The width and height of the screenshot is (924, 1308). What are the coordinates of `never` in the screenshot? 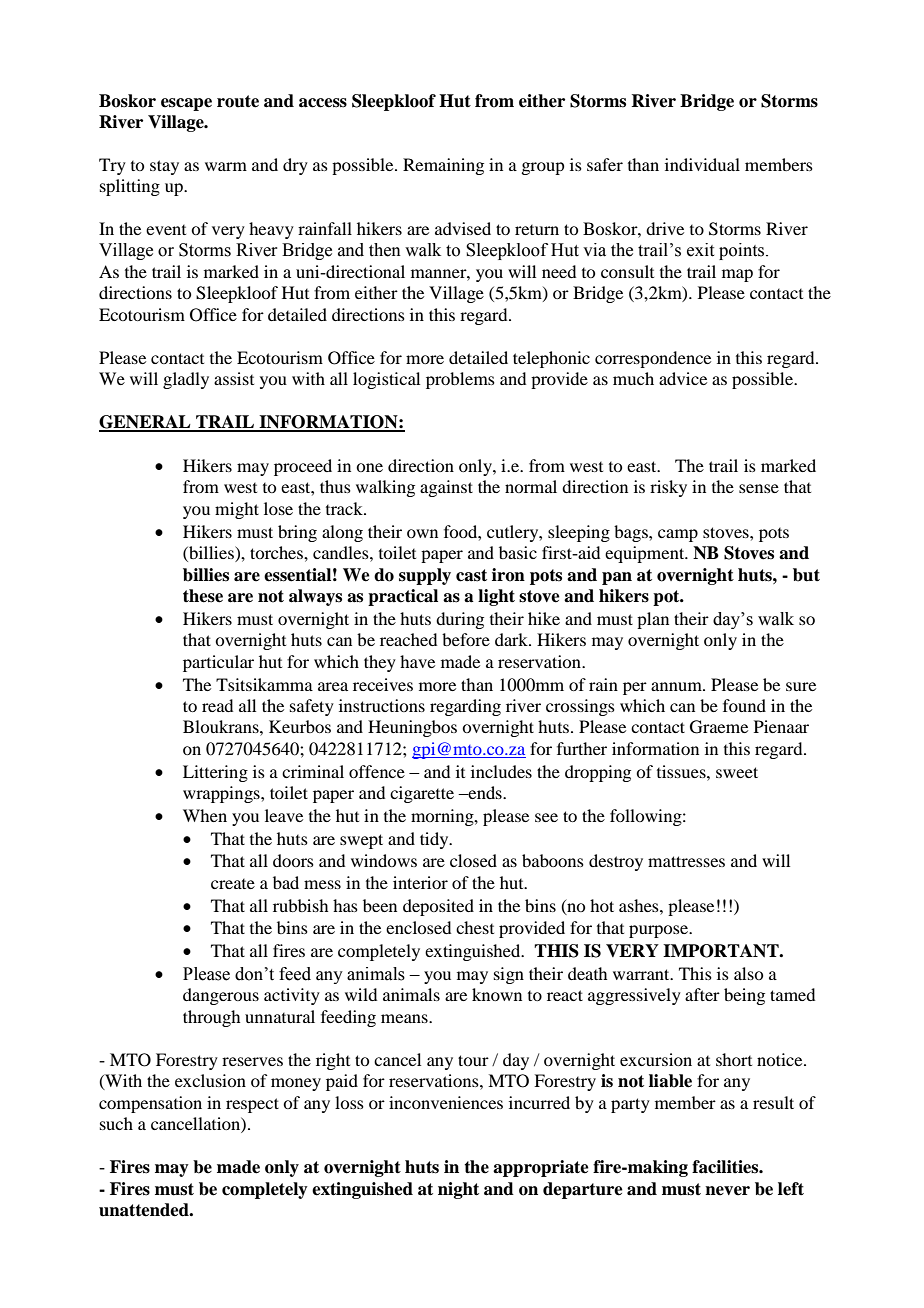 It's located at (727, 1191).
